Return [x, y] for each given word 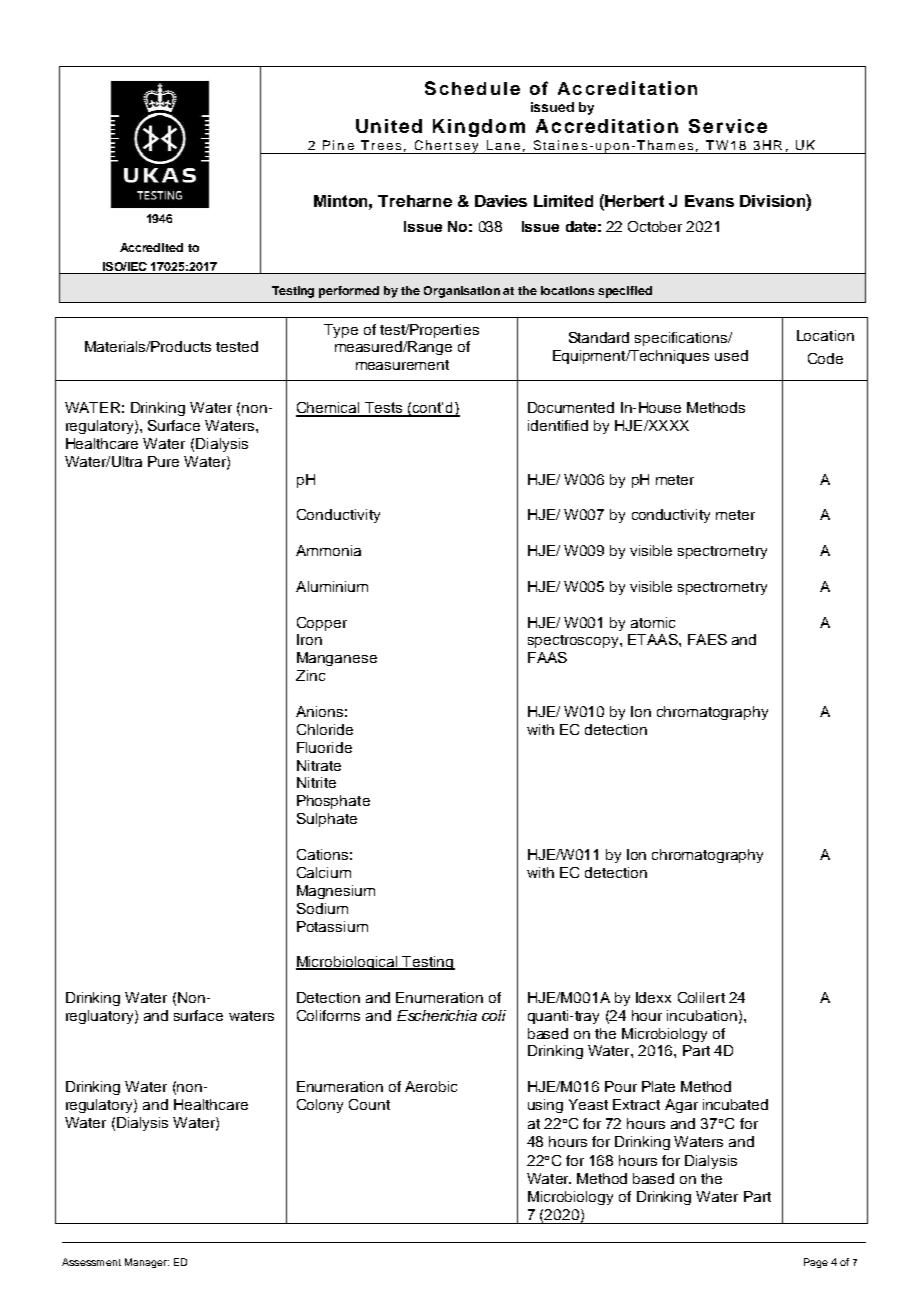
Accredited [151, 247]
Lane [503, 145]
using [545, 1106]
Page [816, 1263]
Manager [147, 1263]
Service [728, 126]
